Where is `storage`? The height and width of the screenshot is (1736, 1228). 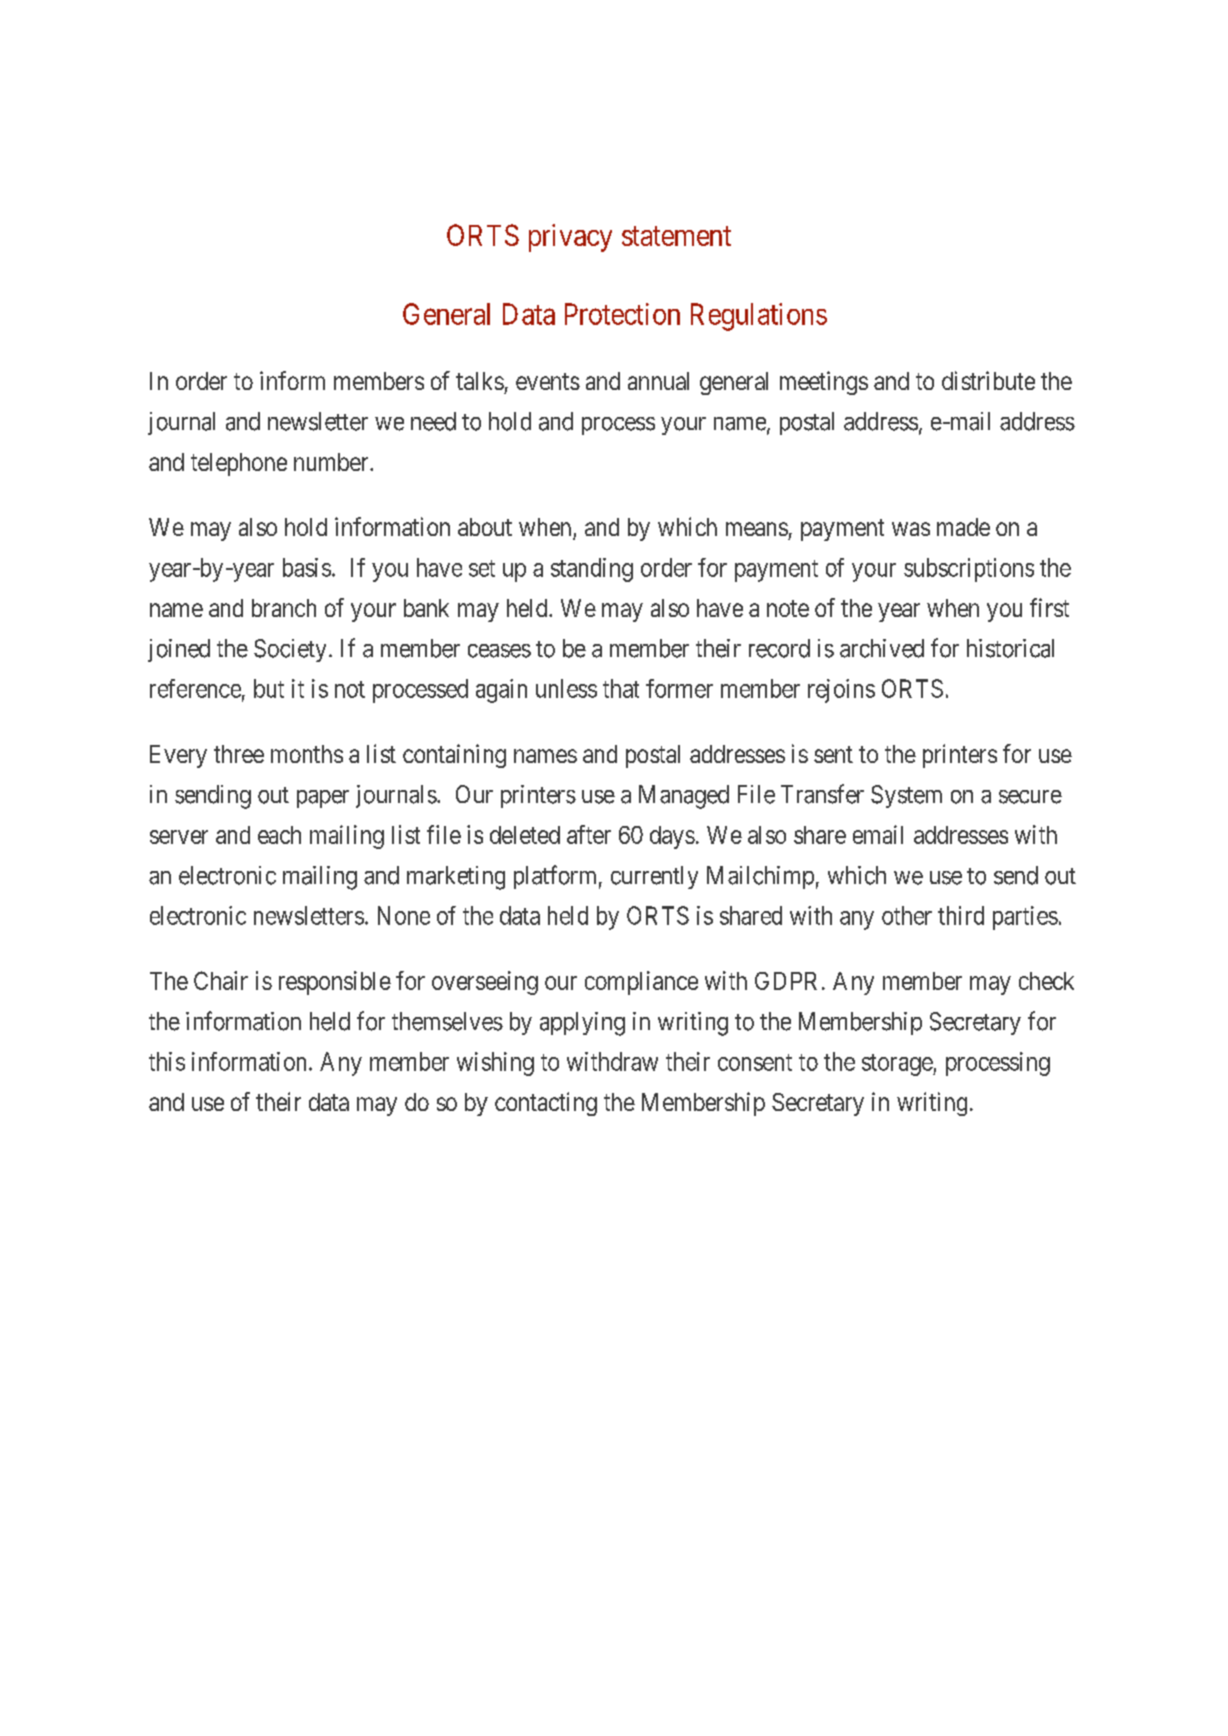 storage is located at coordinates (898, 1065).
